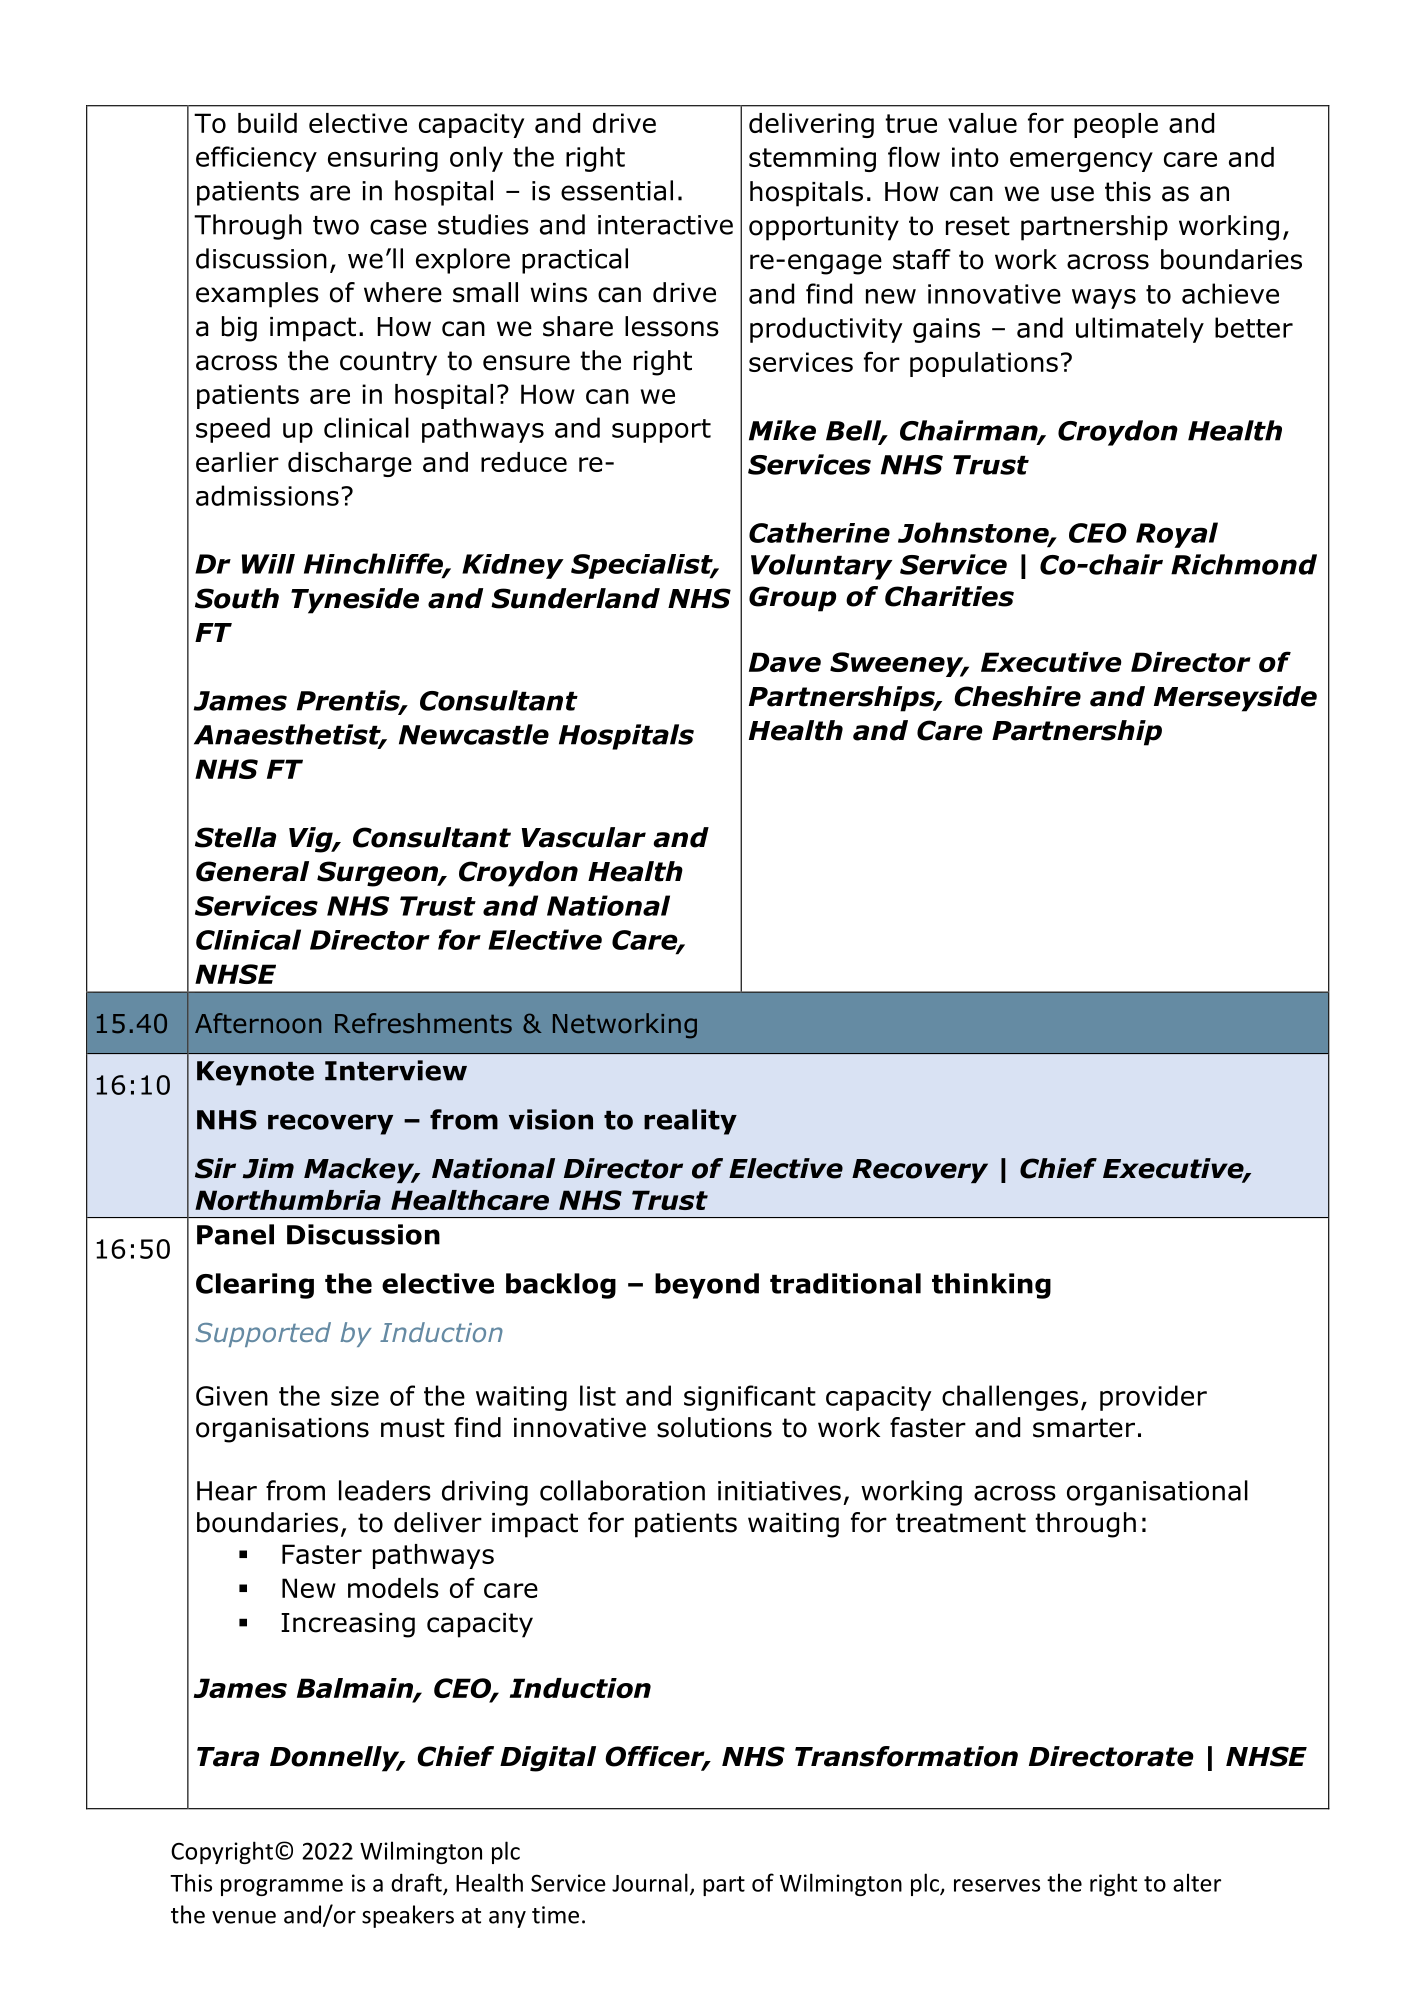 The image size is (1410, 1994). I want to click on provider, so click(1153, 1398).
